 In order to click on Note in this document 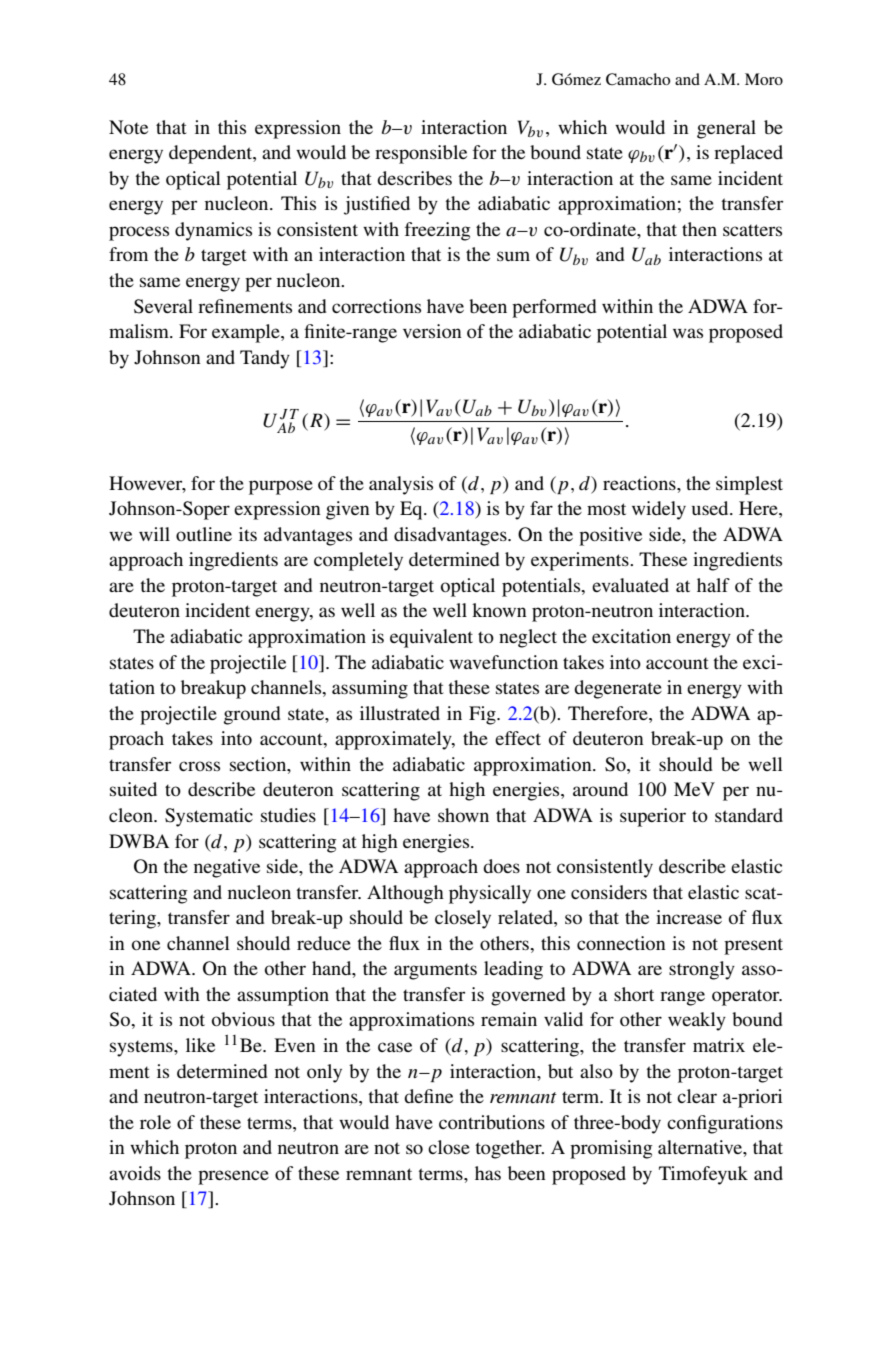, I will do `click(128, 127)`.
